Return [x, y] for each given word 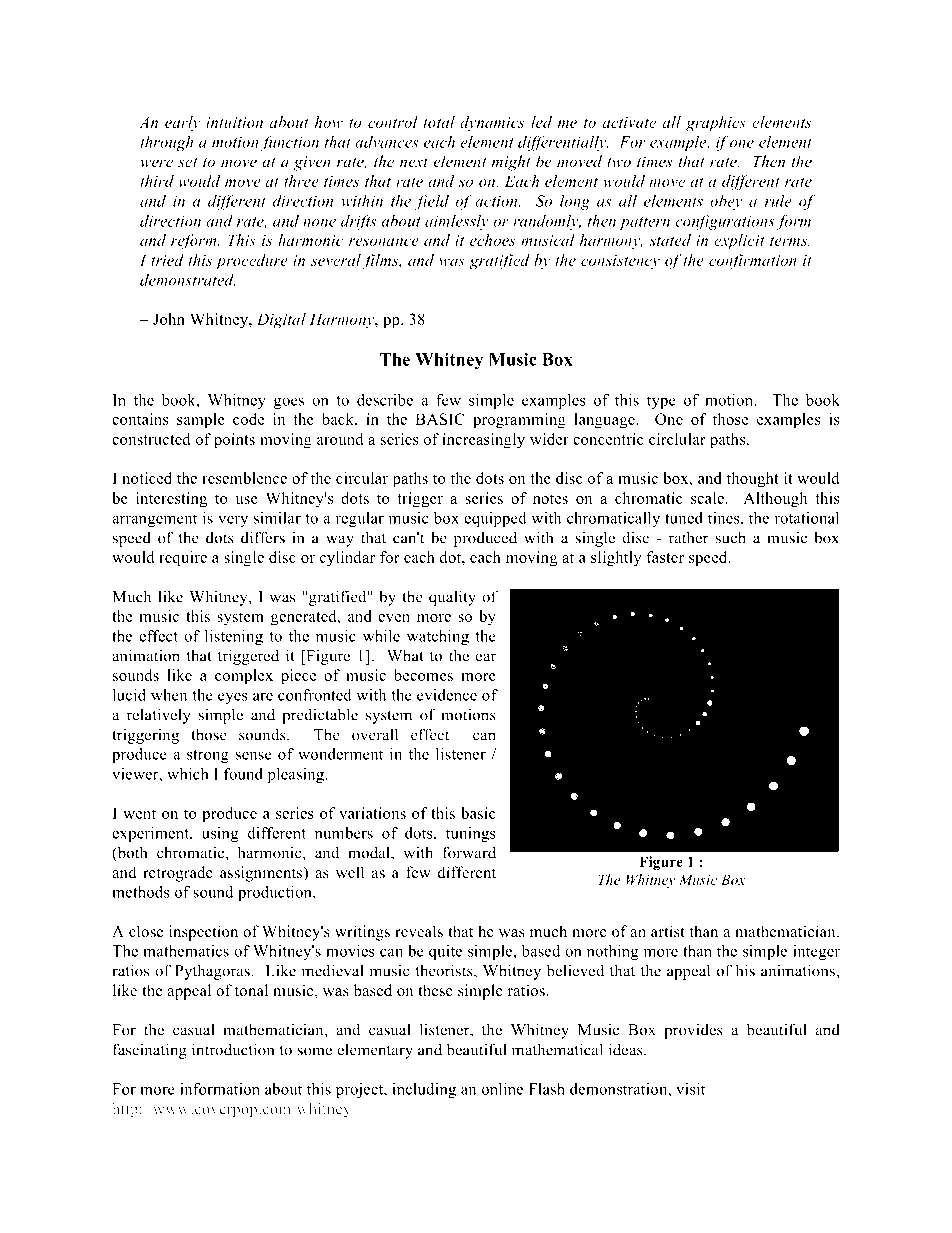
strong [208, 756]
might [511, 163]
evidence [447, 695]
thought [753, 480]
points [234, 441]
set [187, 162]
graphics [716, 124]
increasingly [483, 441]
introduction [233, 1049]
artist [668, 931]
